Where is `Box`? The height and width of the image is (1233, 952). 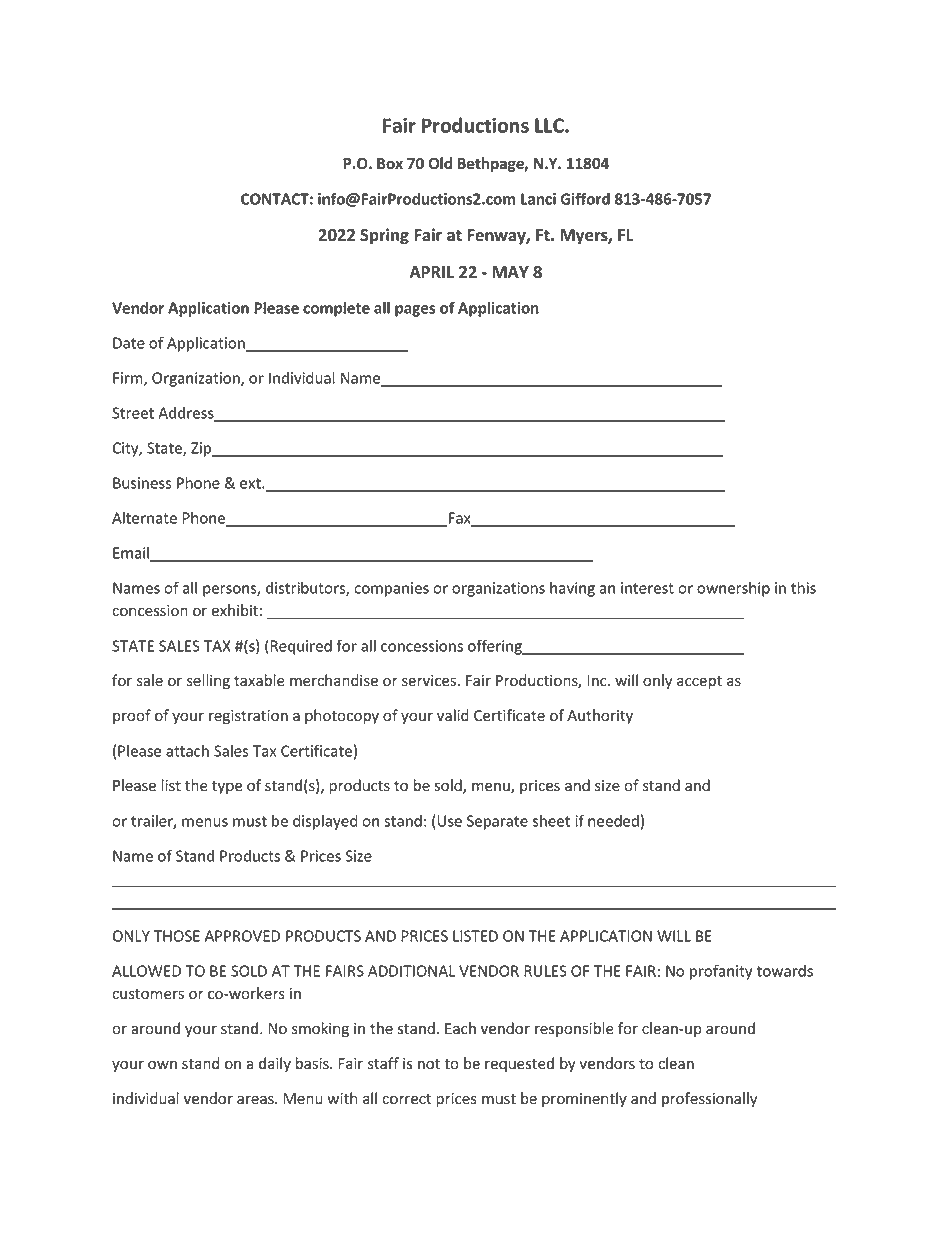 Box is located at coordinates (390, 164).
